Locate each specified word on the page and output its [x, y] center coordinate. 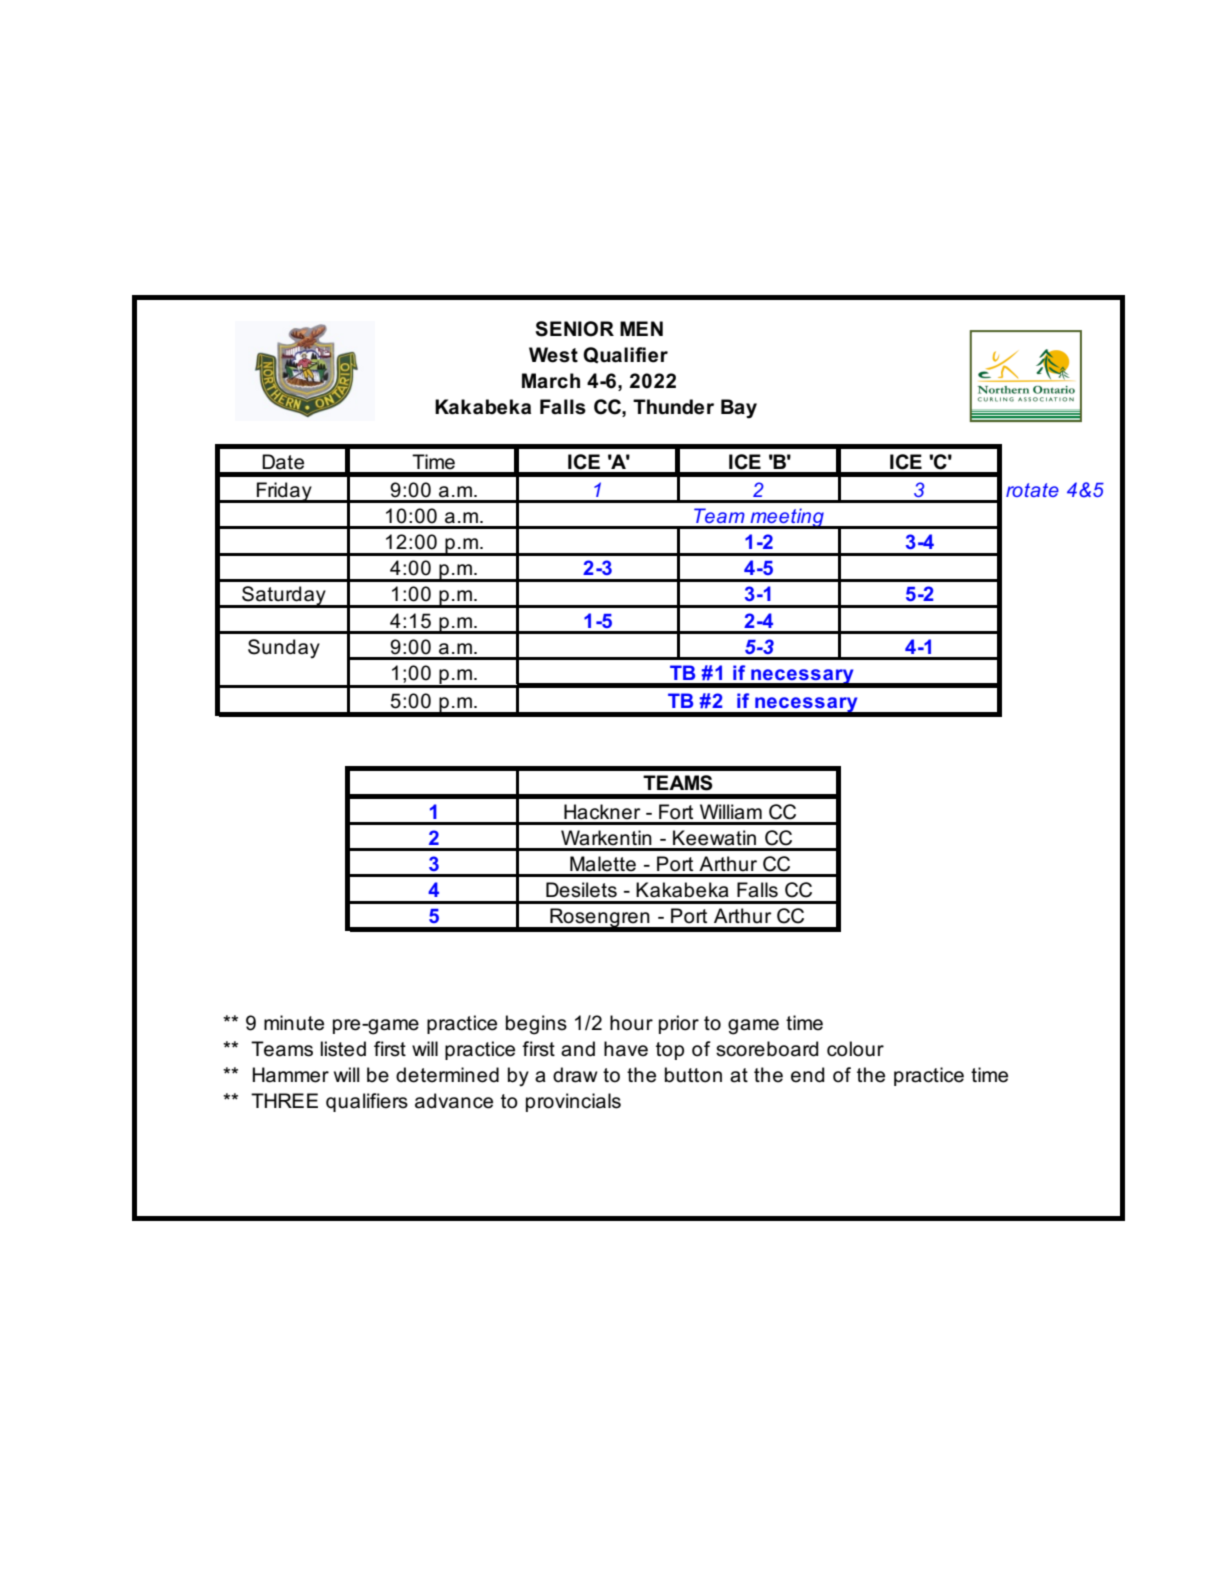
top [670, 1051]
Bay [739, 409]
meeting [787, 518]
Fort [676, 812]
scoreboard [767, 1049]
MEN [641, 328]
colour [855, 1049]
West [553, 355]
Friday [284, 492]
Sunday [284, 648]
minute [294, 1023]
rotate [1032, 490]
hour [631, 1023]
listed [343, 1049]
